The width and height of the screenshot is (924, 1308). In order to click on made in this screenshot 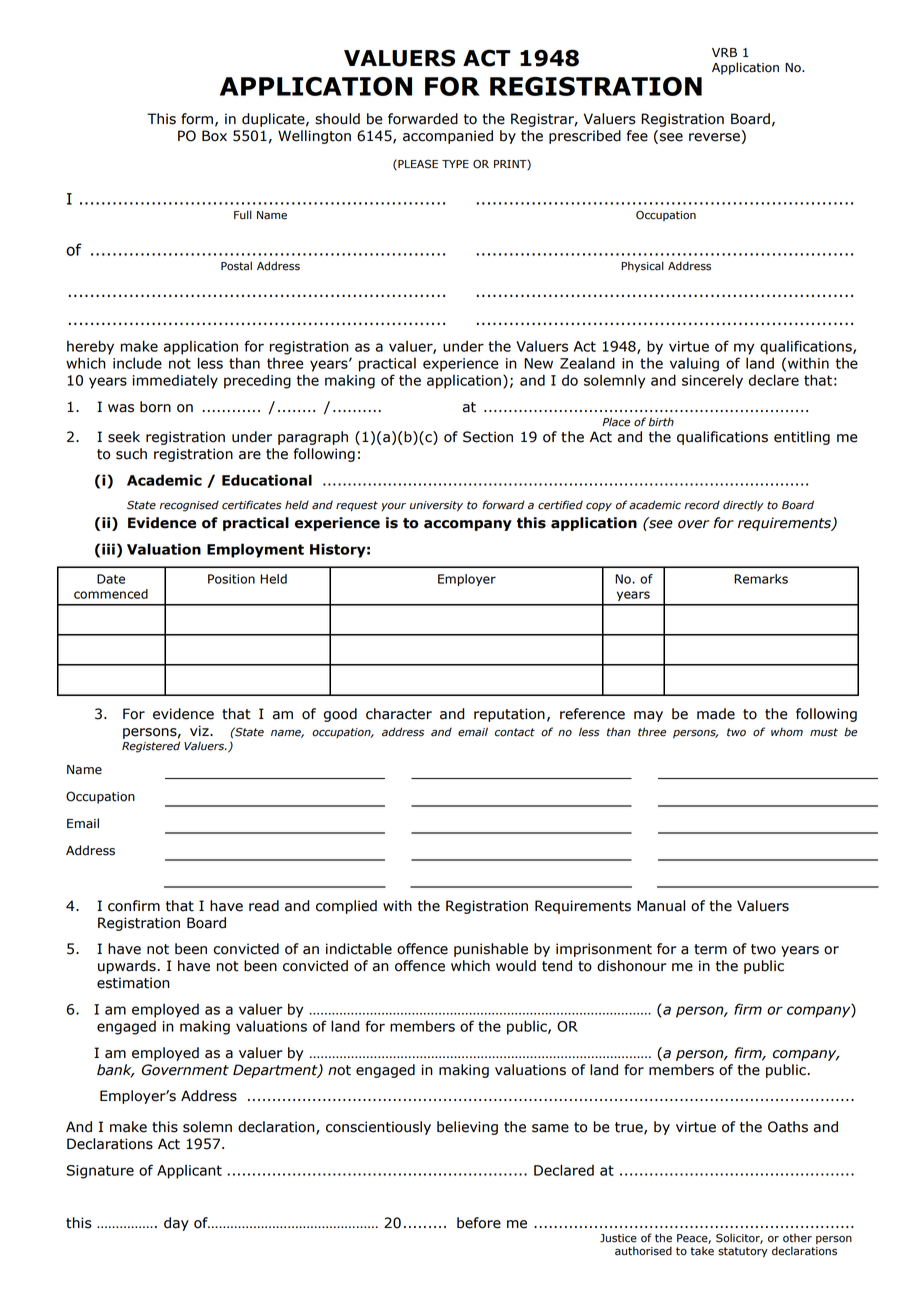, I will do `click(716, 714)`.
